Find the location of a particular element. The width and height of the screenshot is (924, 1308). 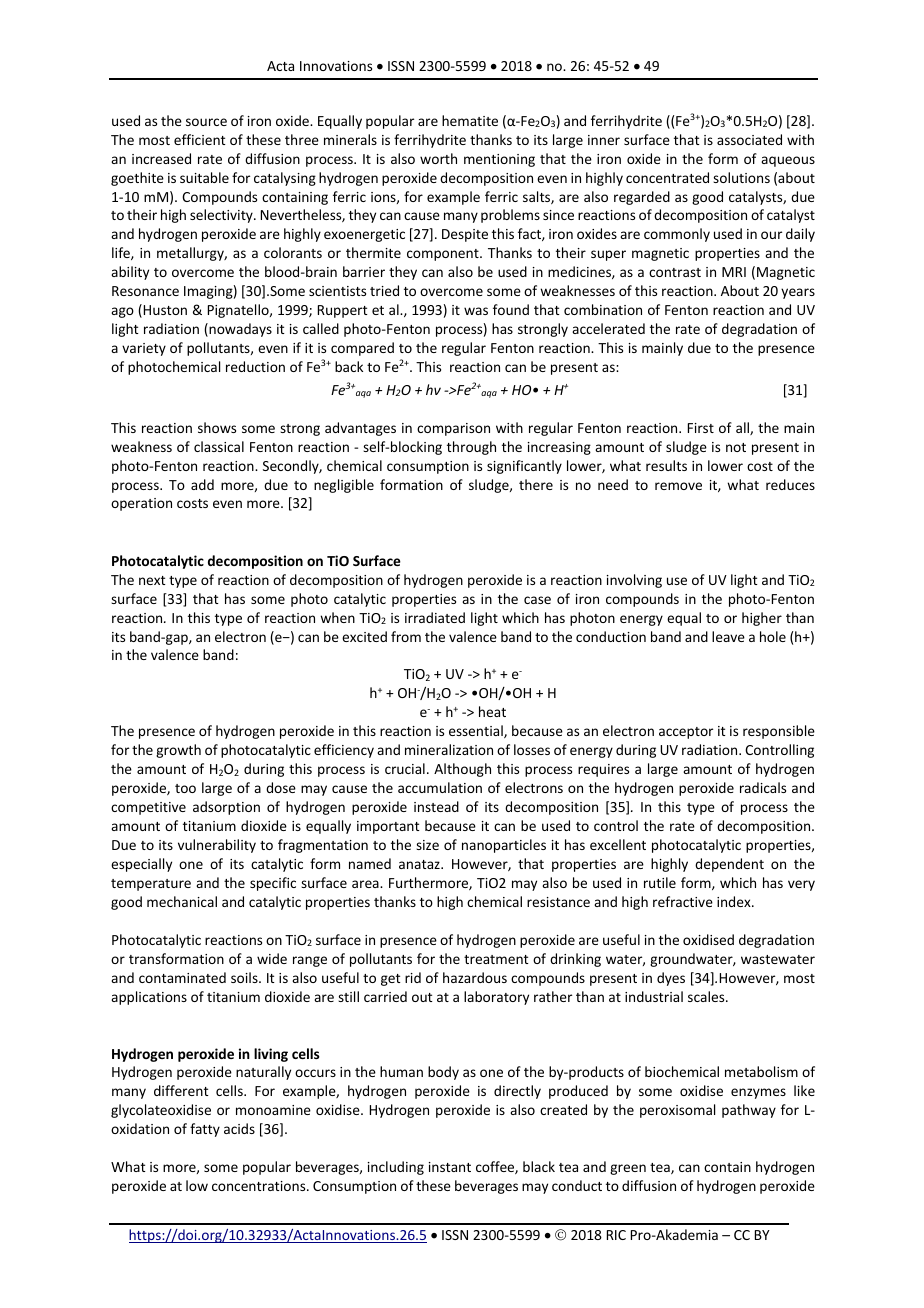

irradiated is located at coordinates (435, 617).
